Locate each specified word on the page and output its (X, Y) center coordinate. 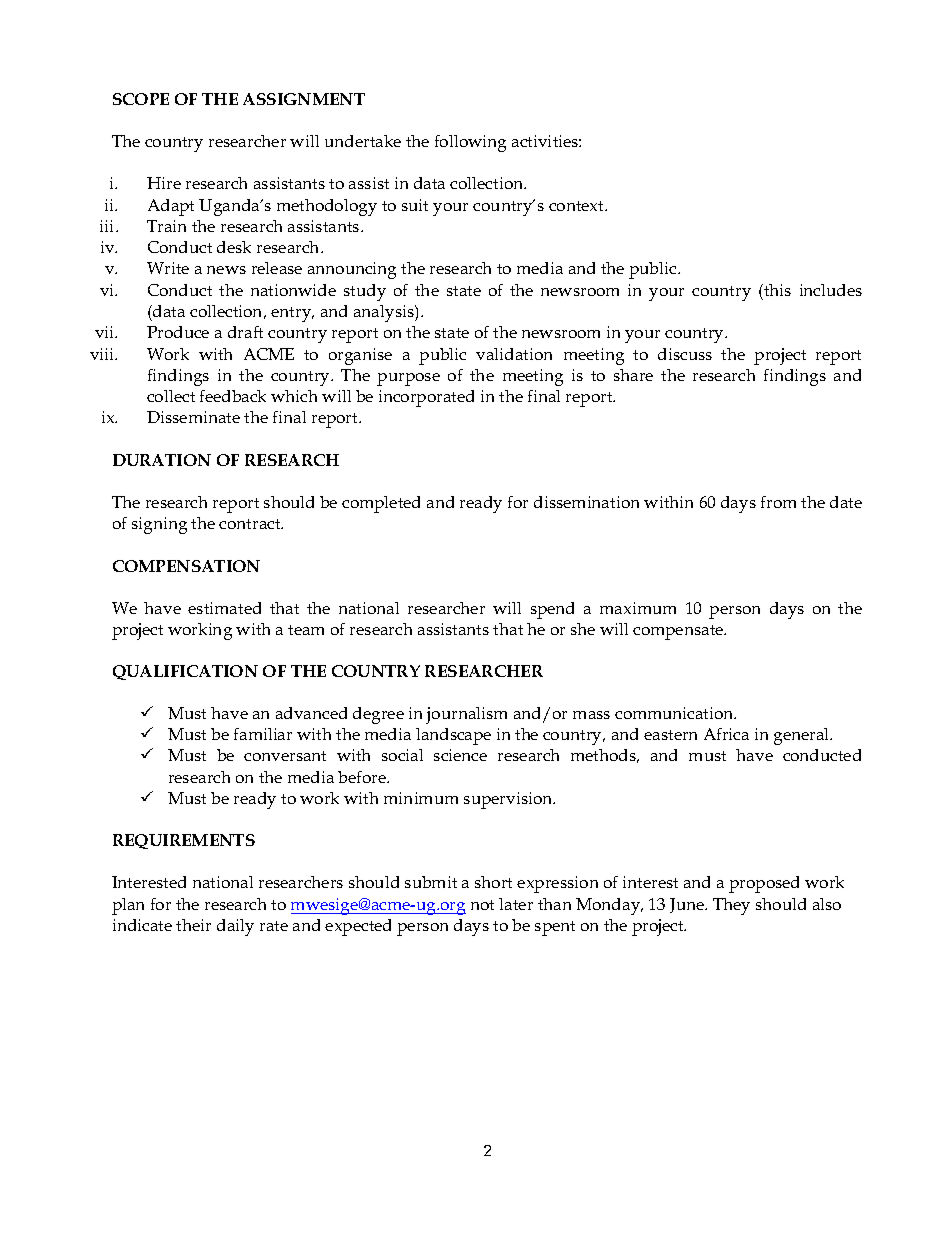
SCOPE (141, 99)
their (193, 925)
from (778, 502)
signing (159, 525)
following (470, 143)
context (578, 206)
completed (381, 504)
